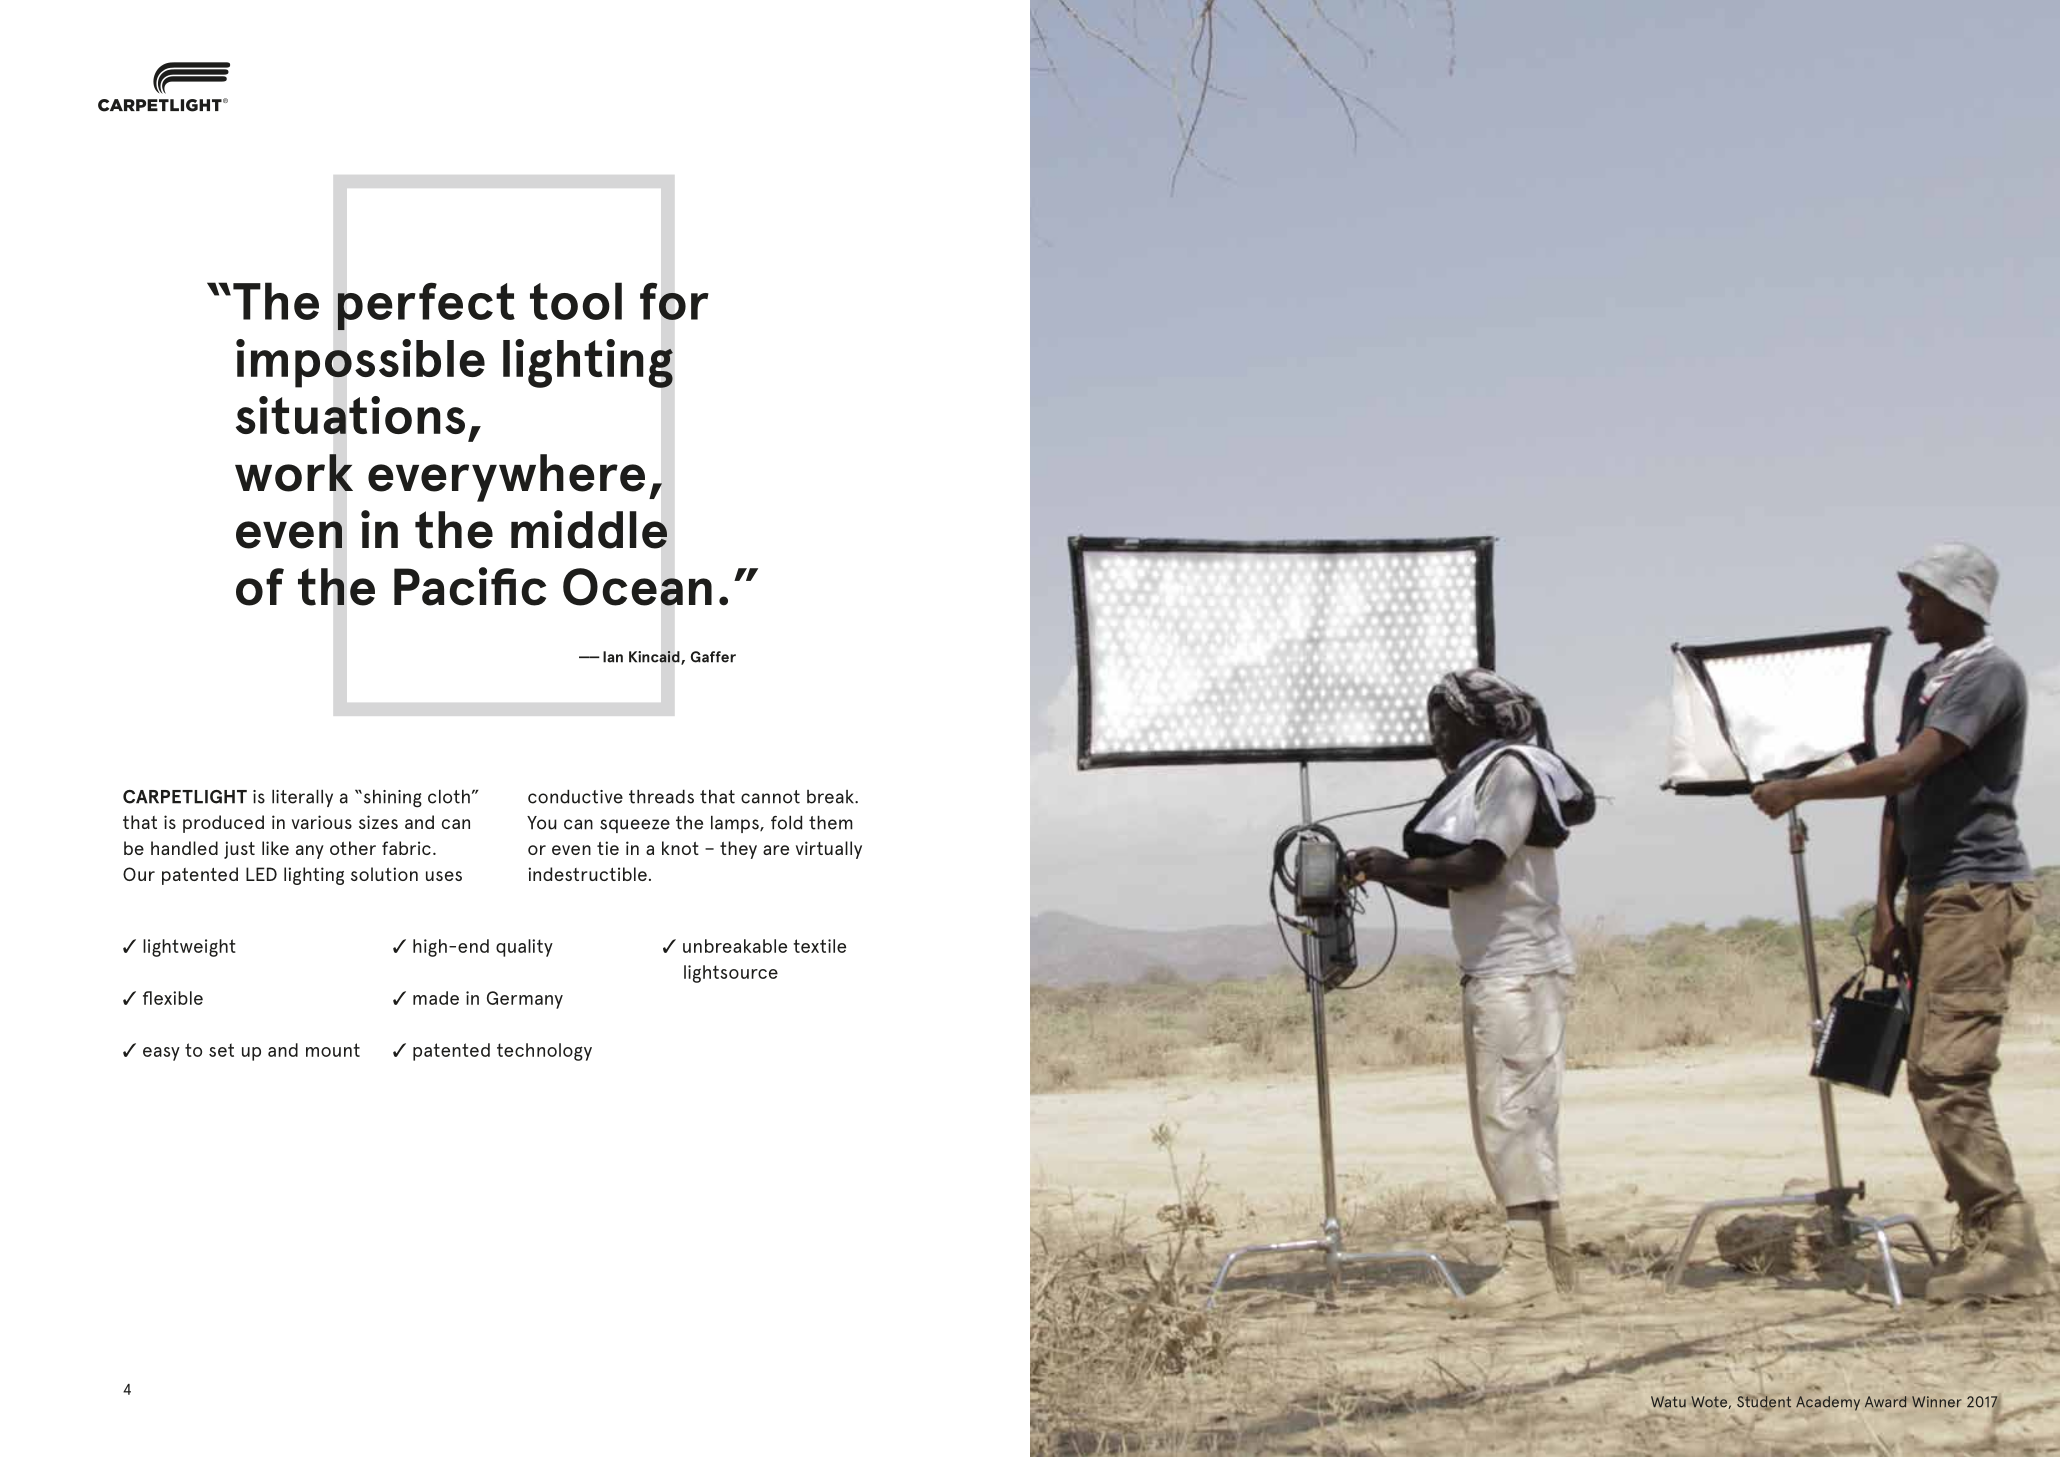 The width and height of the screenshot is (2060, 1457). What do you see at coordinates (360, 363) in the screenshot?
I see `impossible` at bounding box center [360, 363].
